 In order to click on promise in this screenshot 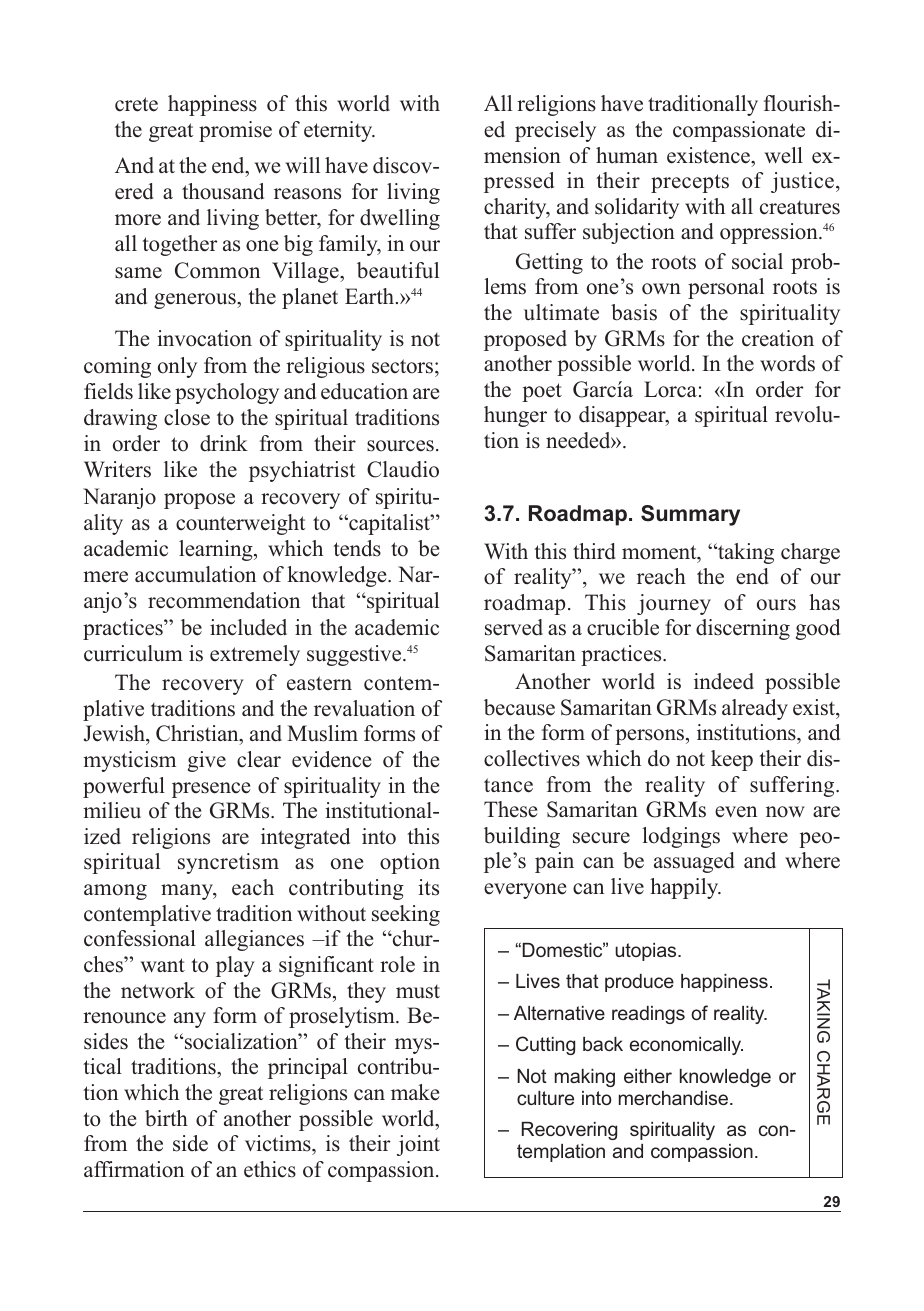, I will do `click(235, 131)`.
